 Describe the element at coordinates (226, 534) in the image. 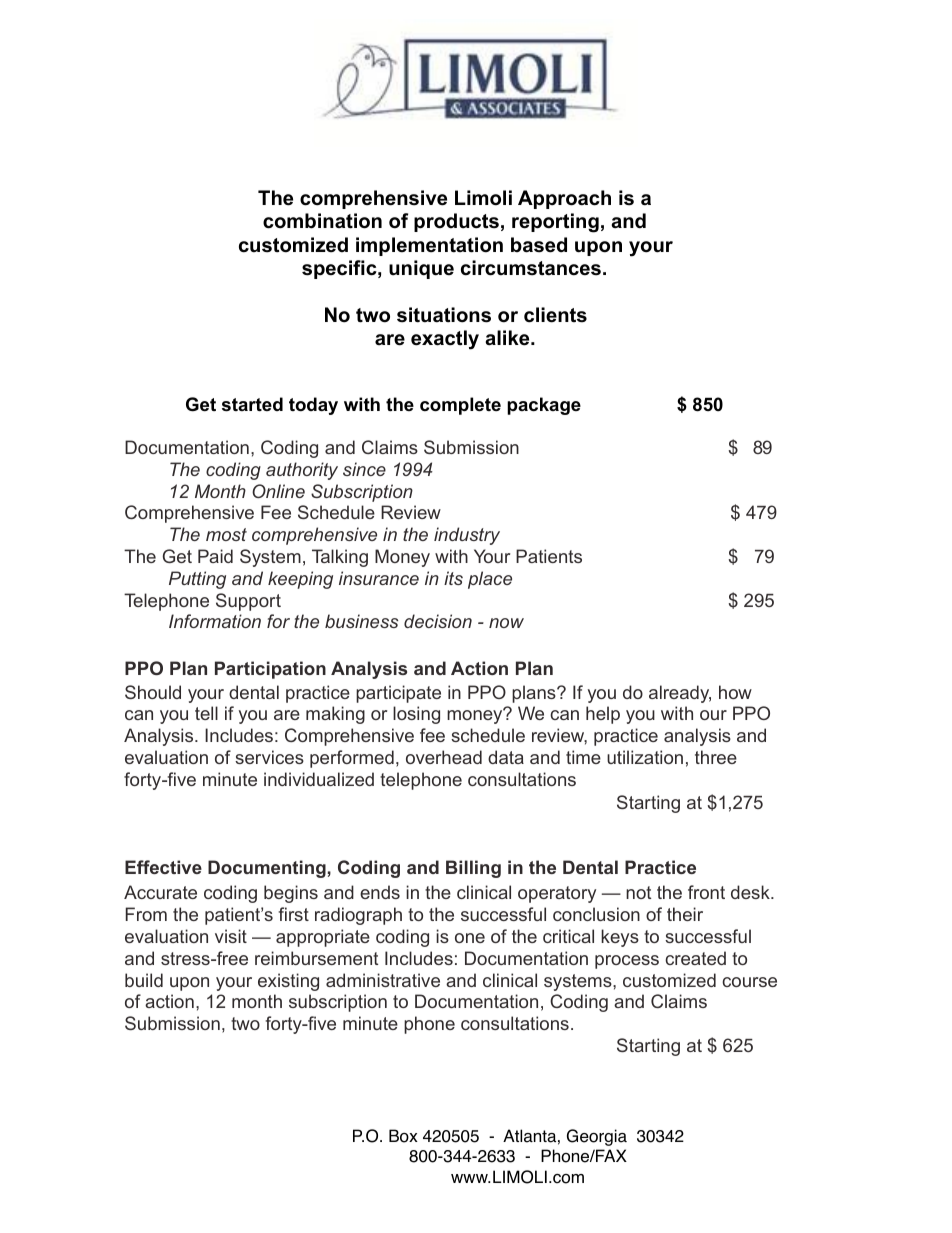

I see `most` at that location.
